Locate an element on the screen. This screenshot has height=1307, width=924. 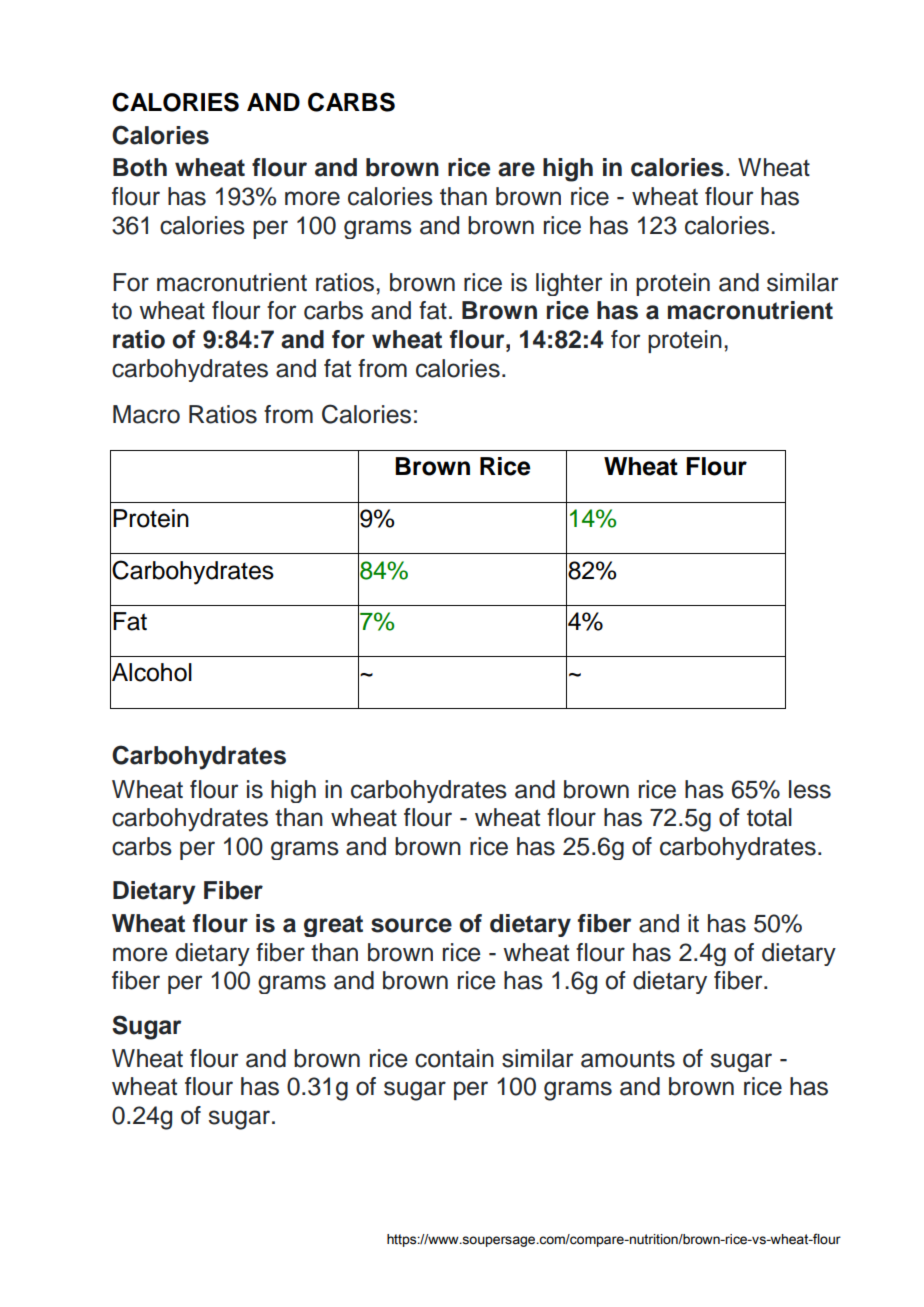
contain is located at coordinates (454, 1058).
